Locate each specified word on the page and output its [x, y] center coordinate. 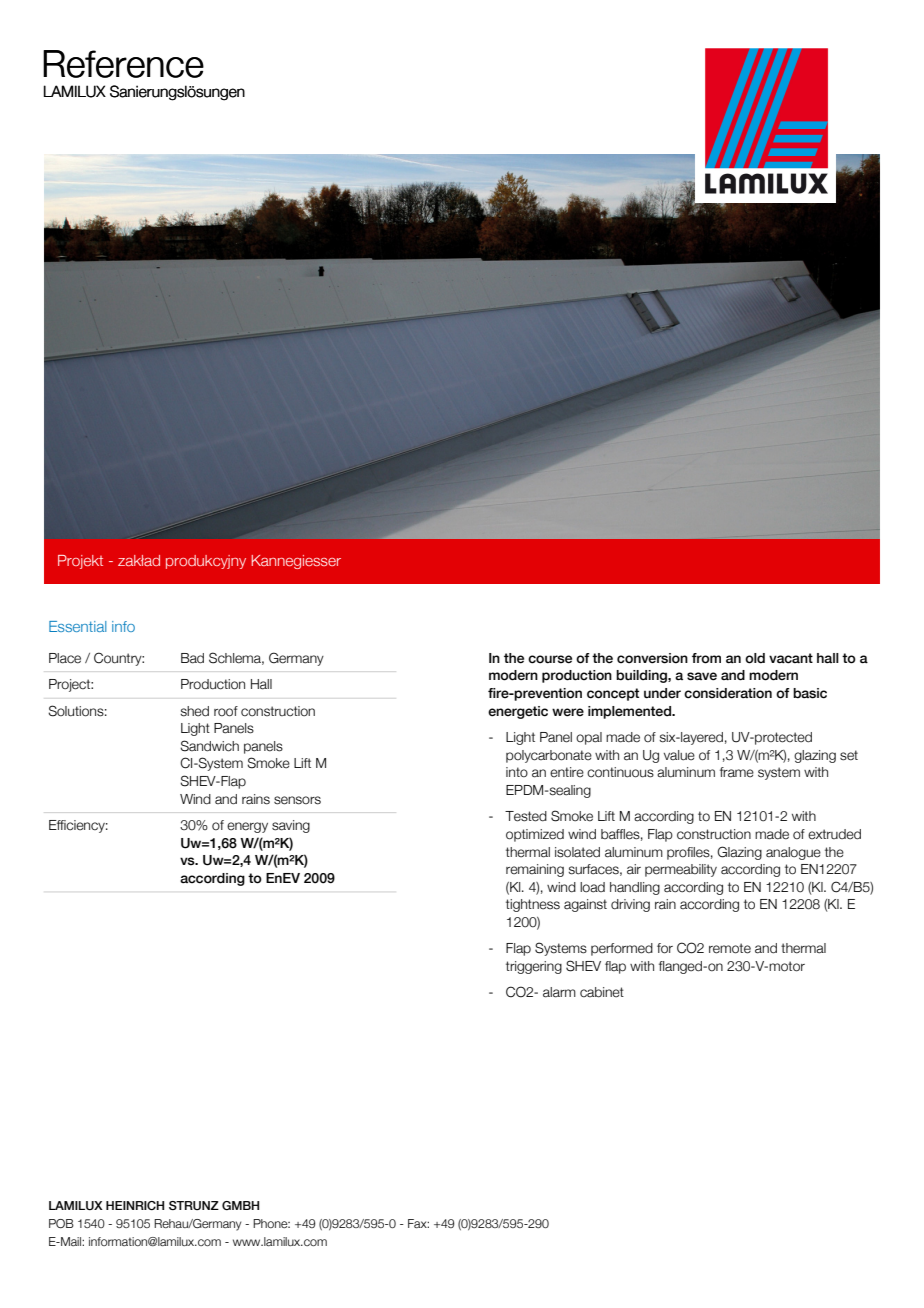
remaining [535, 870]
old [755, 658]
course [550, 659]
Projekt [80, 562]
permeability [681, 870]
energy [247, 827]
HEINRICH [135, 1205]
